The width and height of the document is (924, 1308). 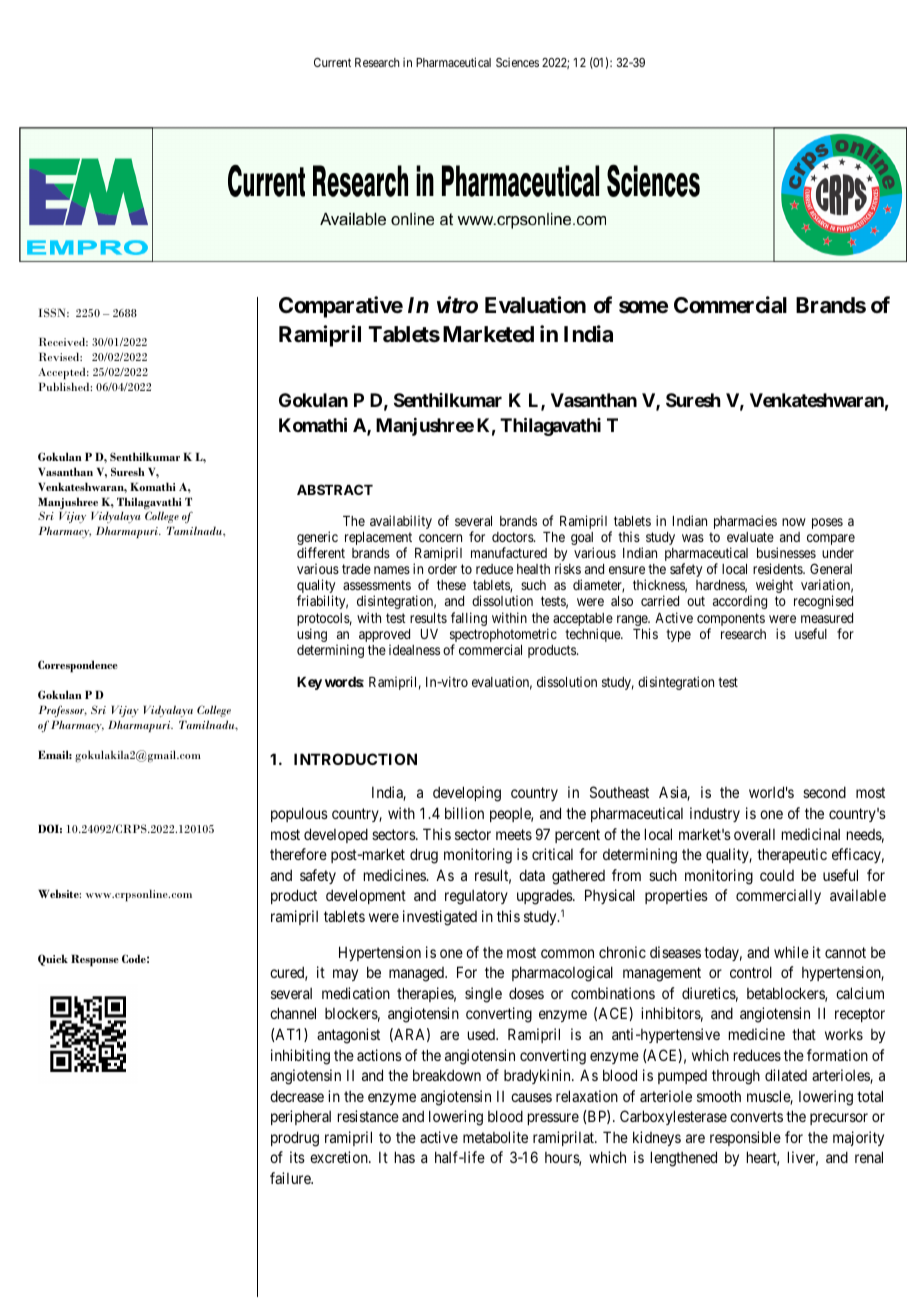 What do you see at coordinates (78, 666) in the document?
I see `Correspondence` at bounding box center [78, 666].
